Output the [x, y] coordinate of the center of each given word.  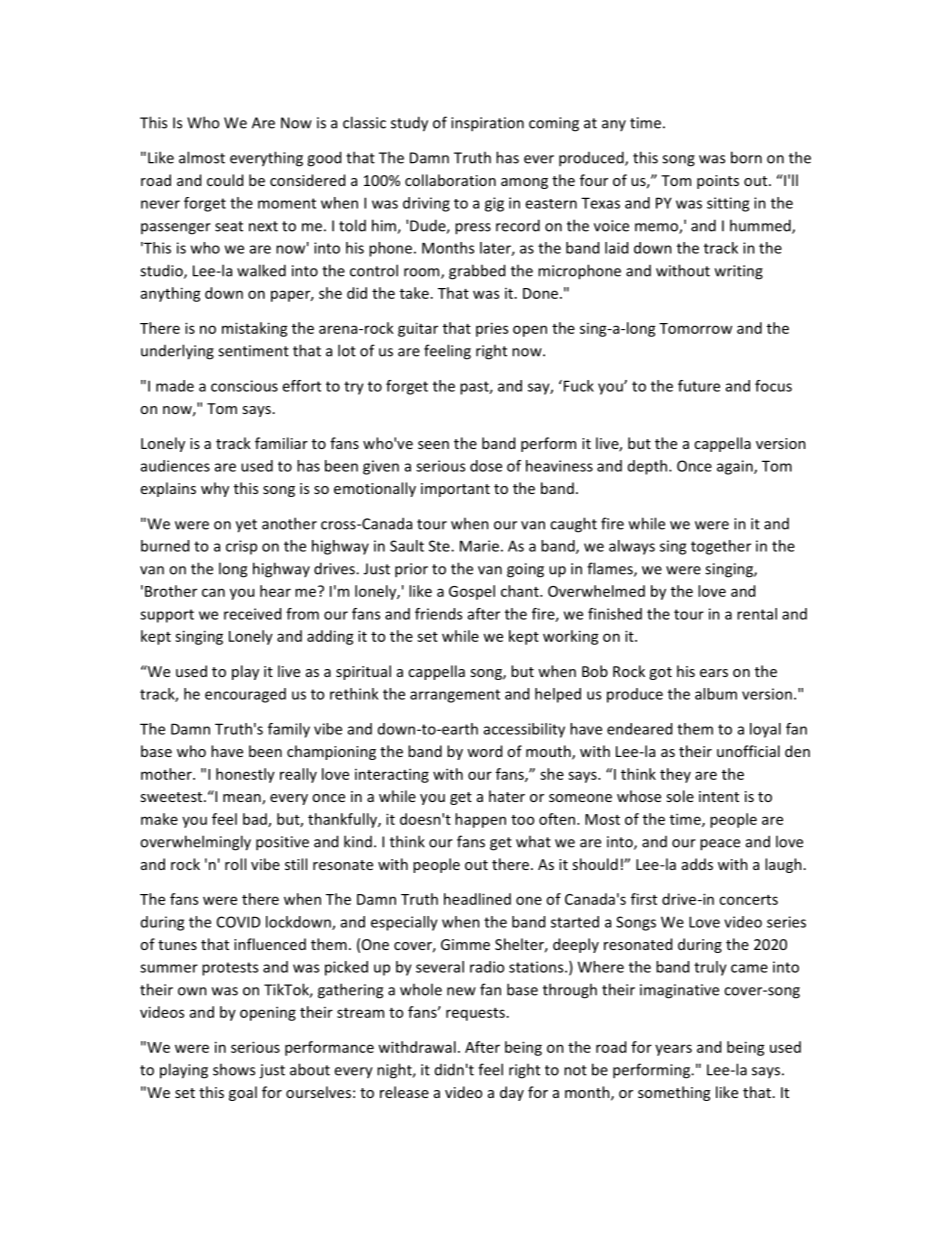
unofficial [748, 751]
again [736, 467]
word [484, 751]
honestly [245, 775]
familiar [281, 443]
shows [234, 1069]
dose [486, 466]
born [746, 157]
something [674, 1093]
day [512, 1093]
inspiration [487, 124]
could [225, 180]
